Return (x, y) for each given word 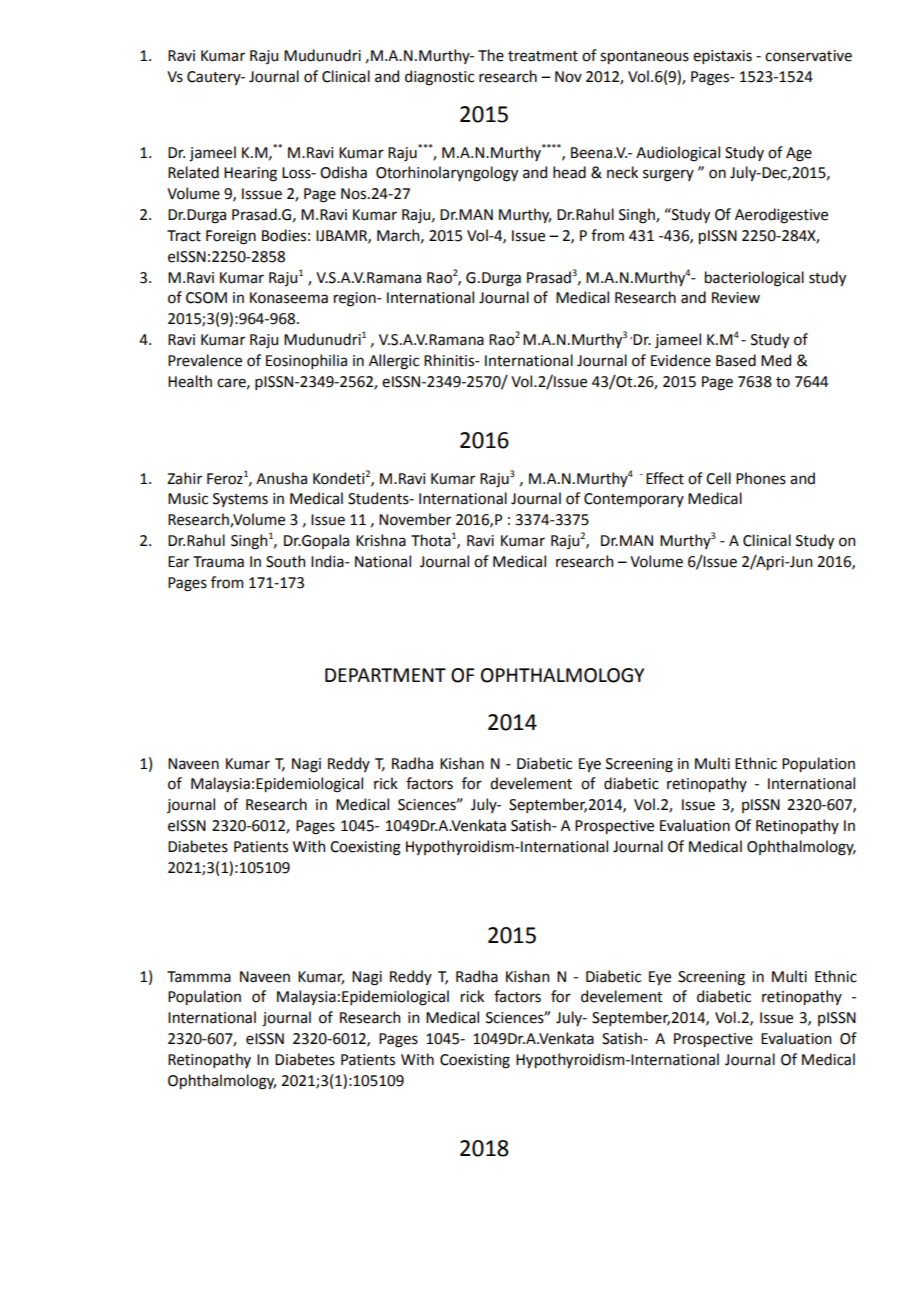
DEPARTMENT (385, 675)
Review (736, 298)
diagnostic (439, 78)
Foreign (231, 237)
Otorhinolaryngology (447, 174)
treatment (543, 56)
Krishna (381, 540)
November (415, 519)
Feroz (225, 479)
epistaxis (722, 57)
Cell (718, 478)
